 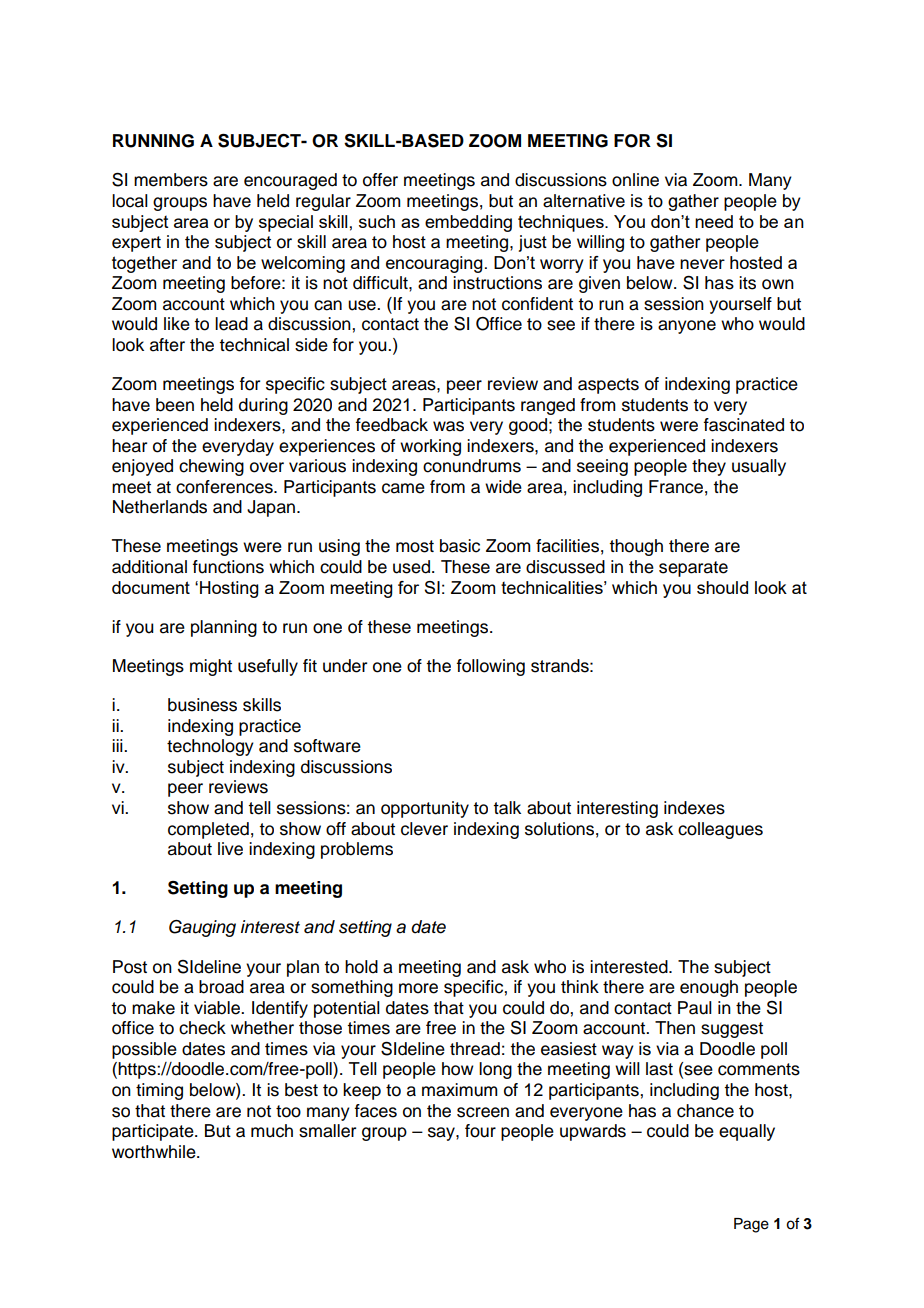 What do you see at coordinates (155, 1152) in the page?
I see `worthwhile` at bounding box center [155, 1152].
